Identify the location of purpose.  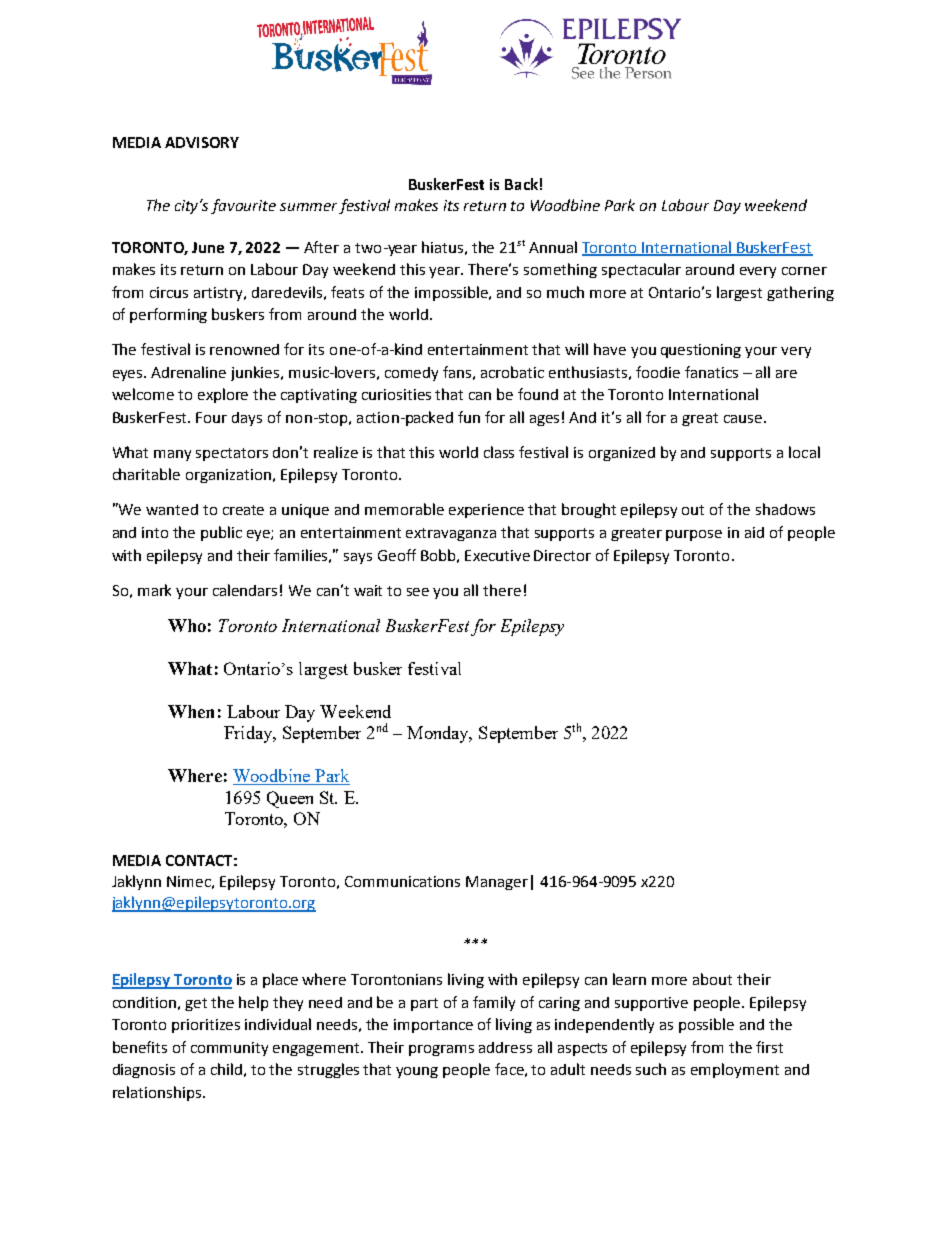
(694, 535).
